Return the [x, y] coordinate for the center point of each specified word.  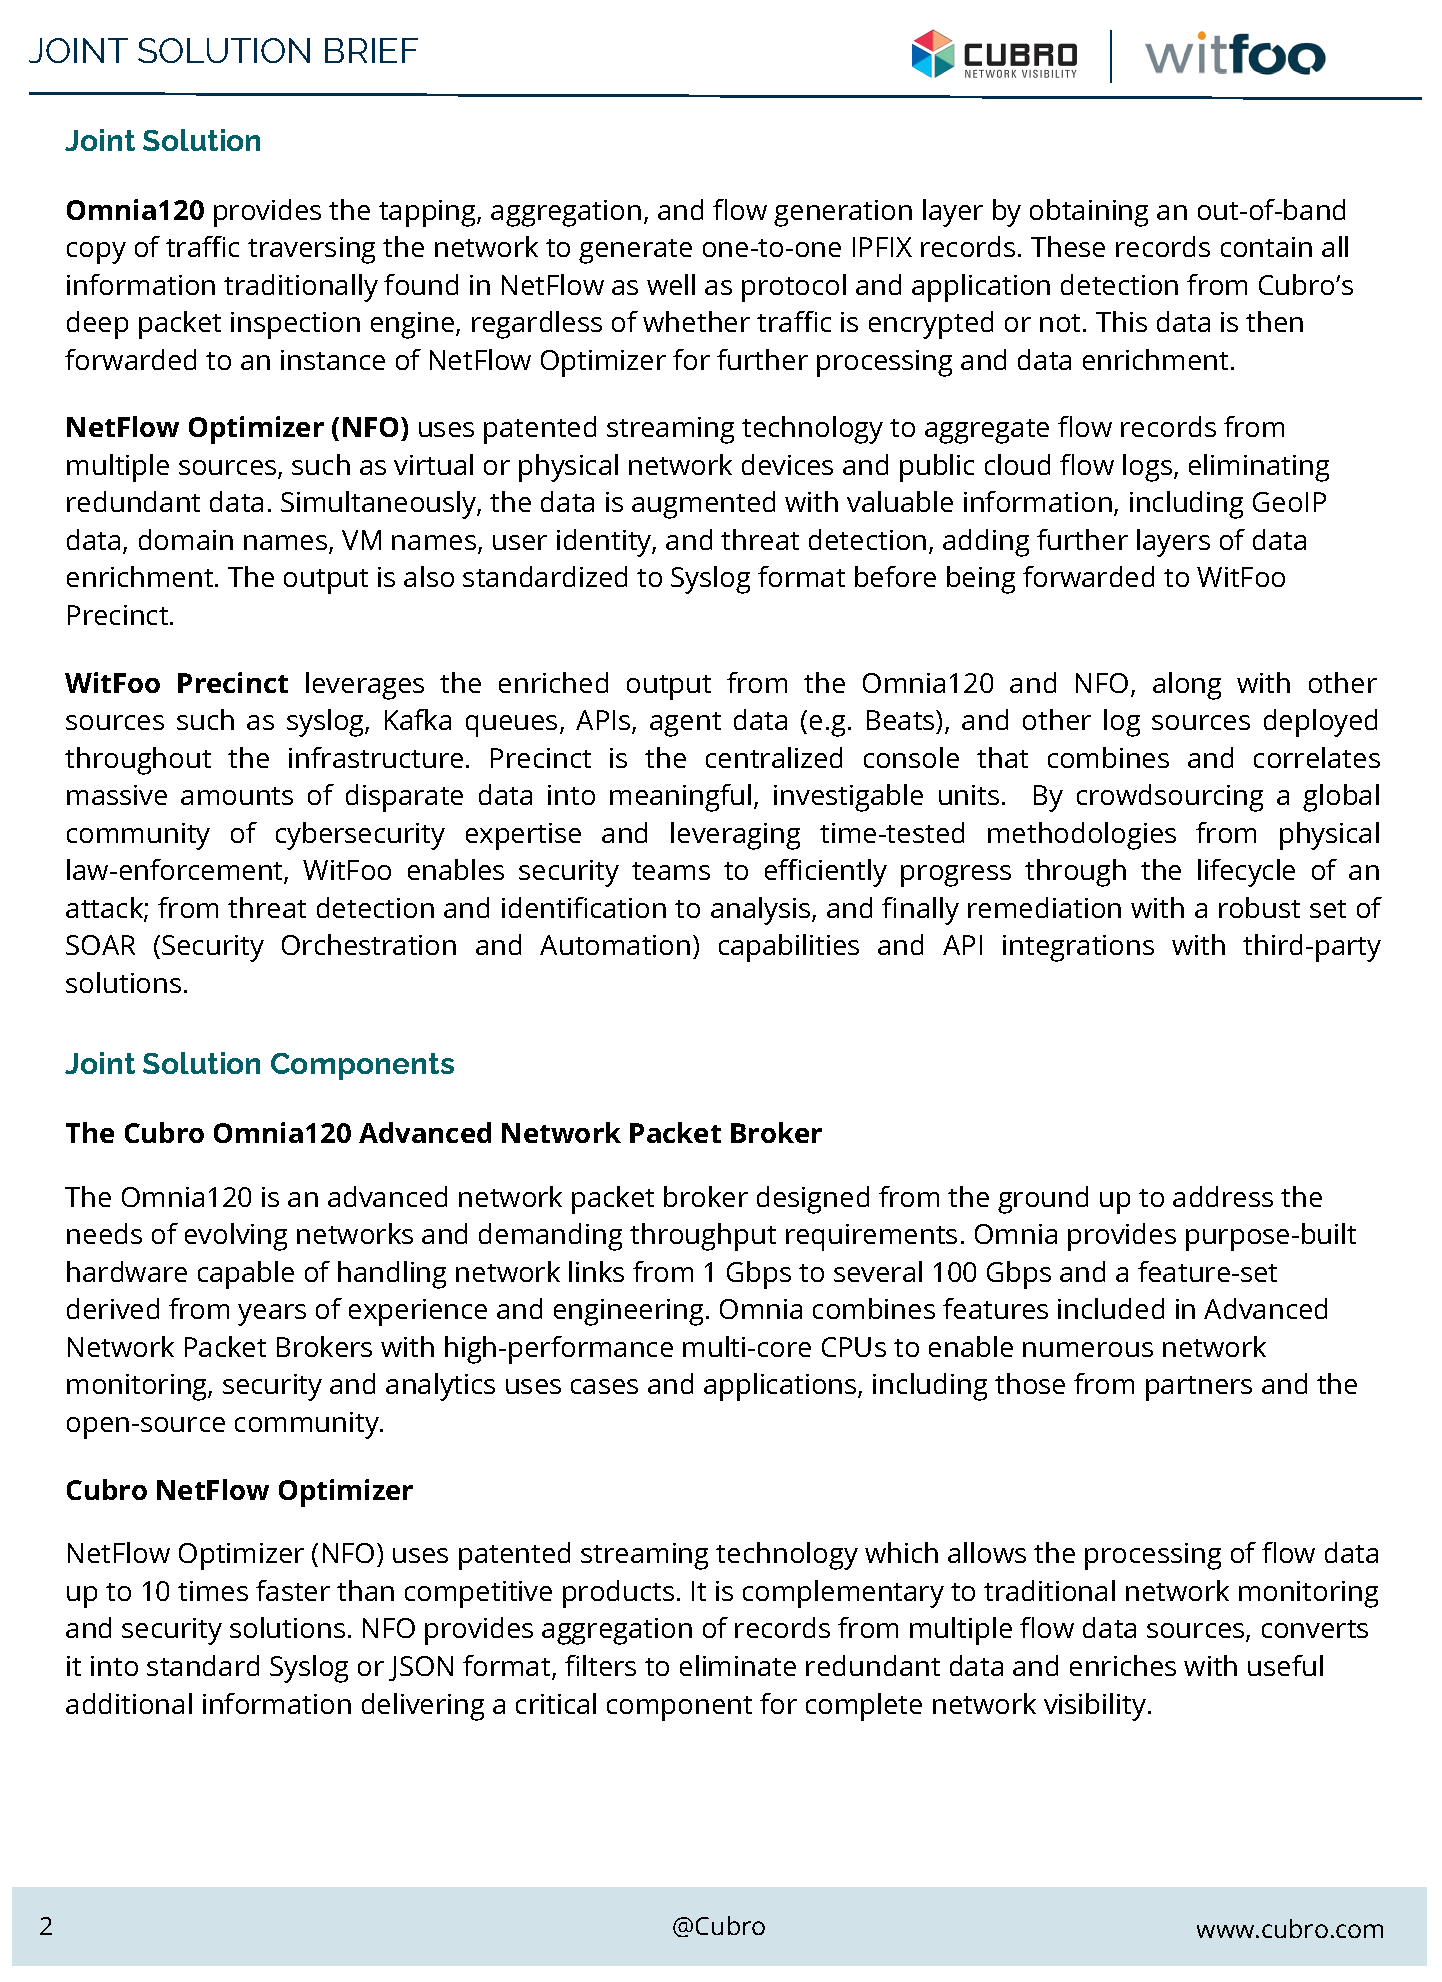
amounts [237, 796]
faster [293, 1590]
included [1111, 1308]
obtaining [1089, 213]
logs [1149, 468]
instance [333, 360]
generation [843, 213]
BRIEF [371, 50]
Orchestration [369, 944]
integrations [1078, 948]
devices [787, 464]
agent [685, 724]
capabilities [789, 948]
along [1187, 686]
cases [604, 1386]
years [272, 1315]
